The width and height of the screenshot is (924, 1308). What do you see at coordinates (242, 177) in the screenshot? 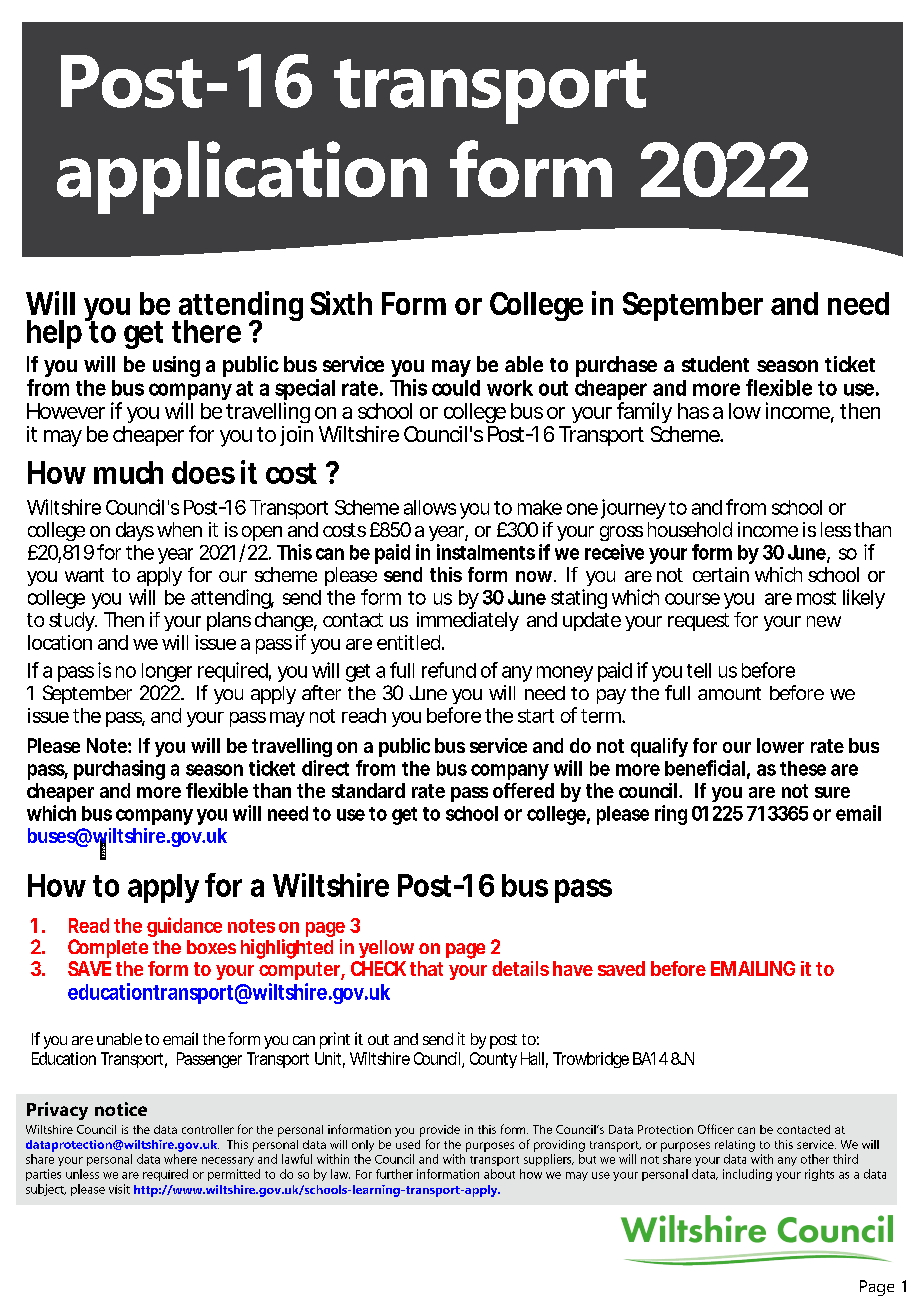
I see `application` at bounding box center [242, 177].
